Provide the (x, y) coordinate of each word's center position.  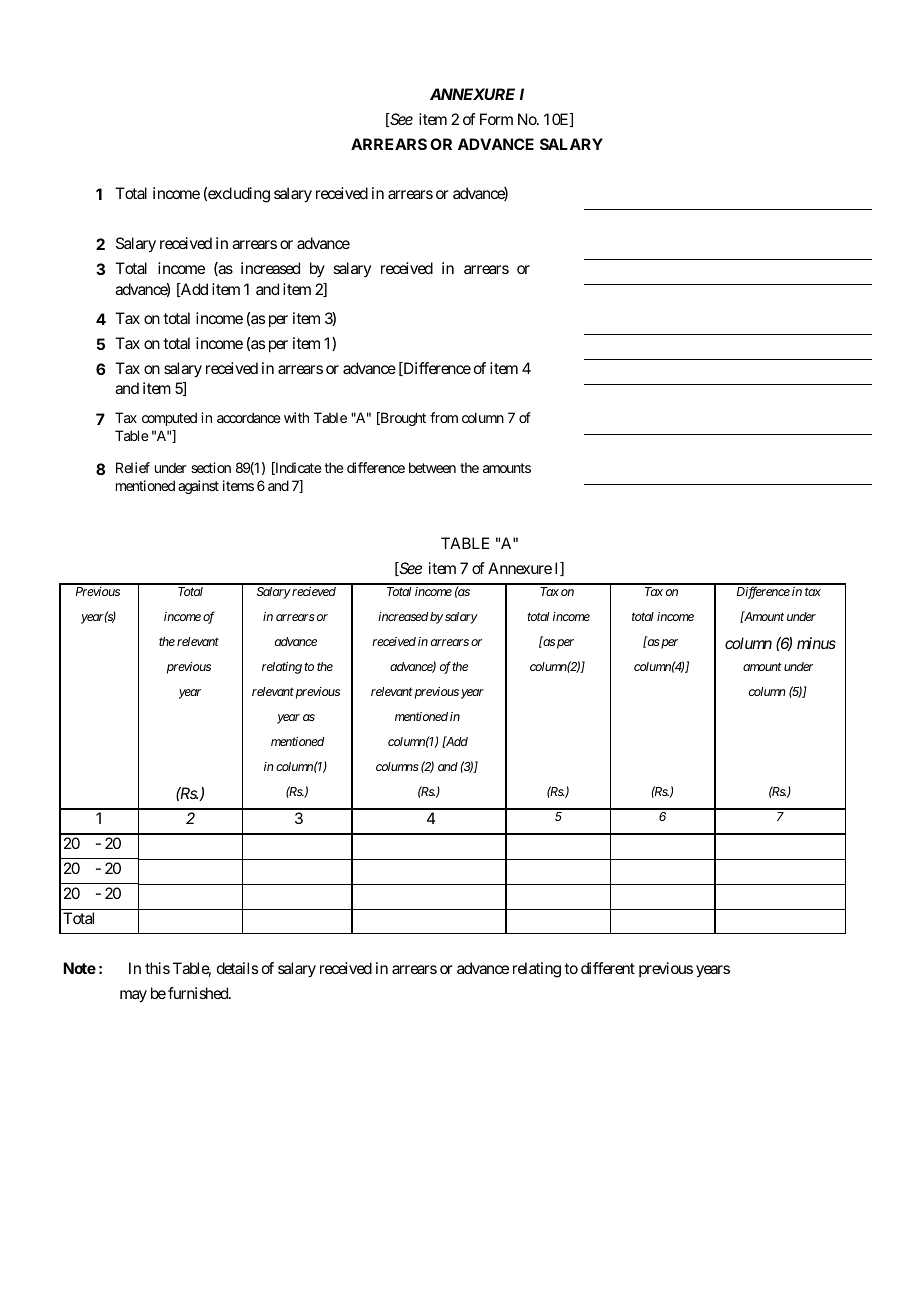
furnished (199, 993)
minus (816, 643)
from (444, 417)
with (296, 417)
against (198, 487)
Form (496, 119)
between (432, 467)
